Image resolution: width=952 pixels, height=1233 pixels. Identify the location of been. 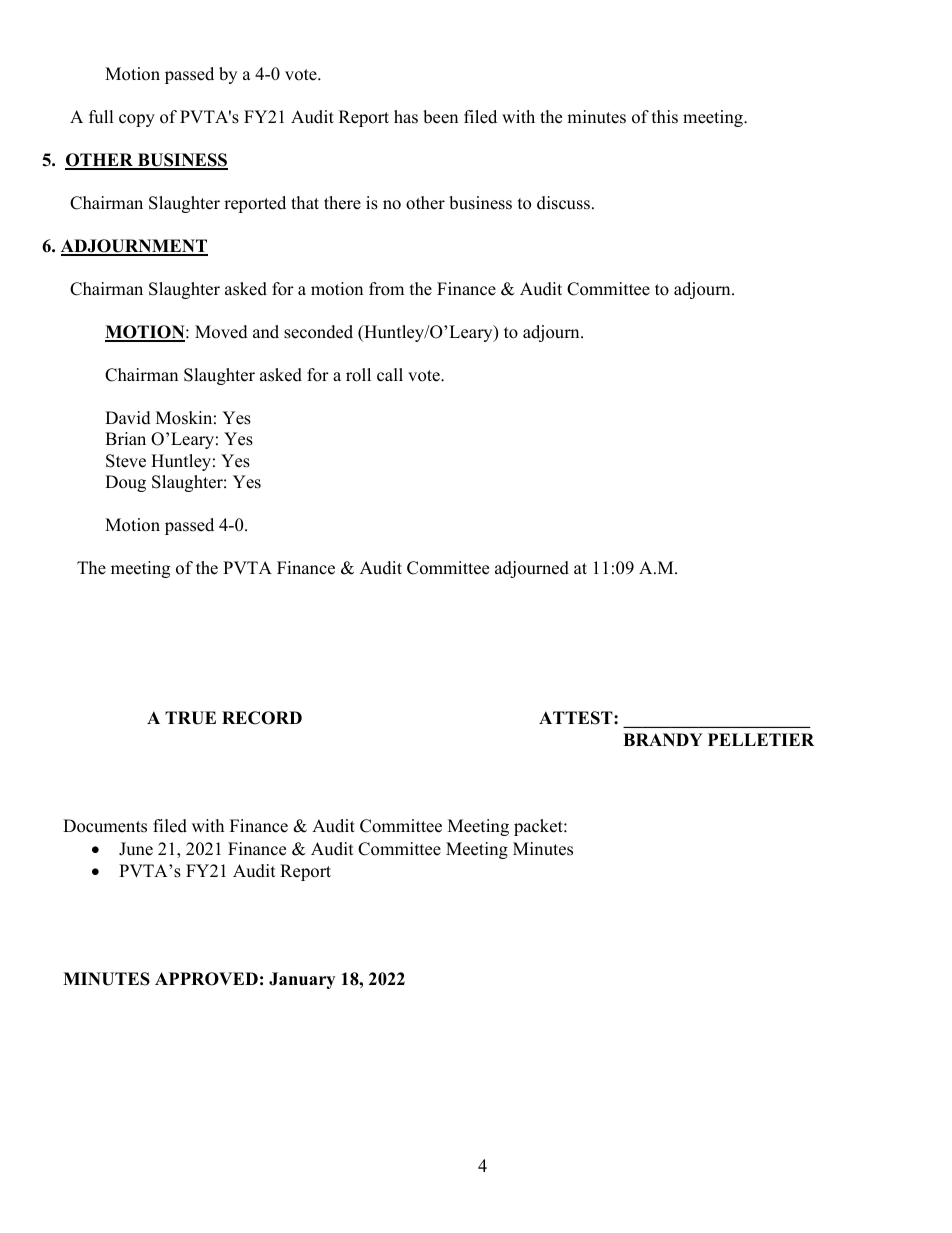
(440, 117).
